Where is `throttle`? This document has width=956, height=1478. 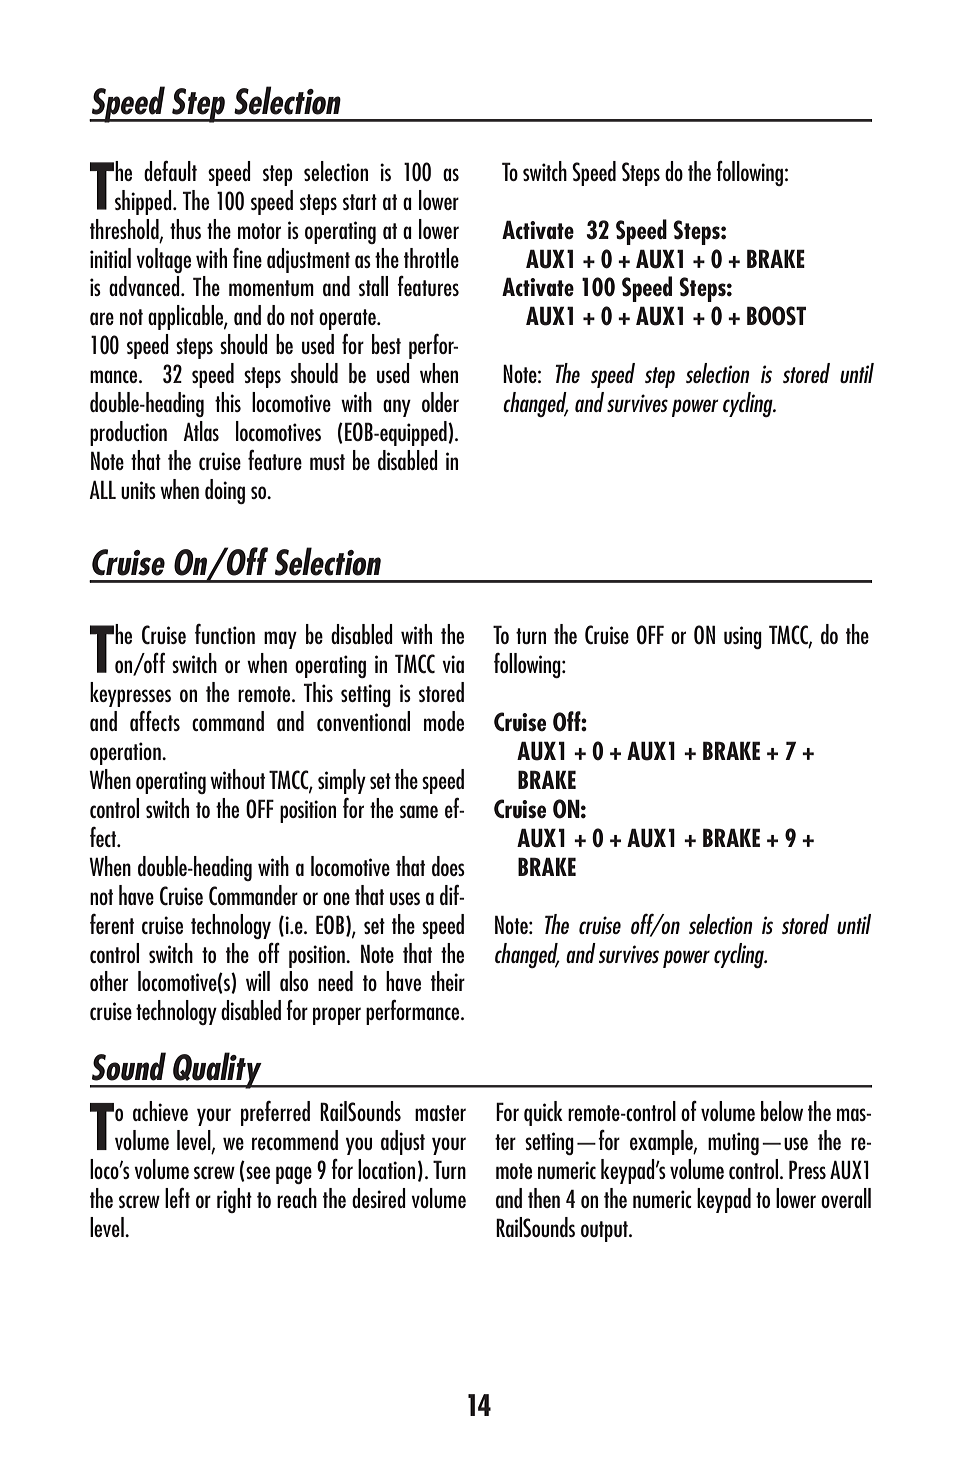
throttle is located at coordinates (431, 258).
